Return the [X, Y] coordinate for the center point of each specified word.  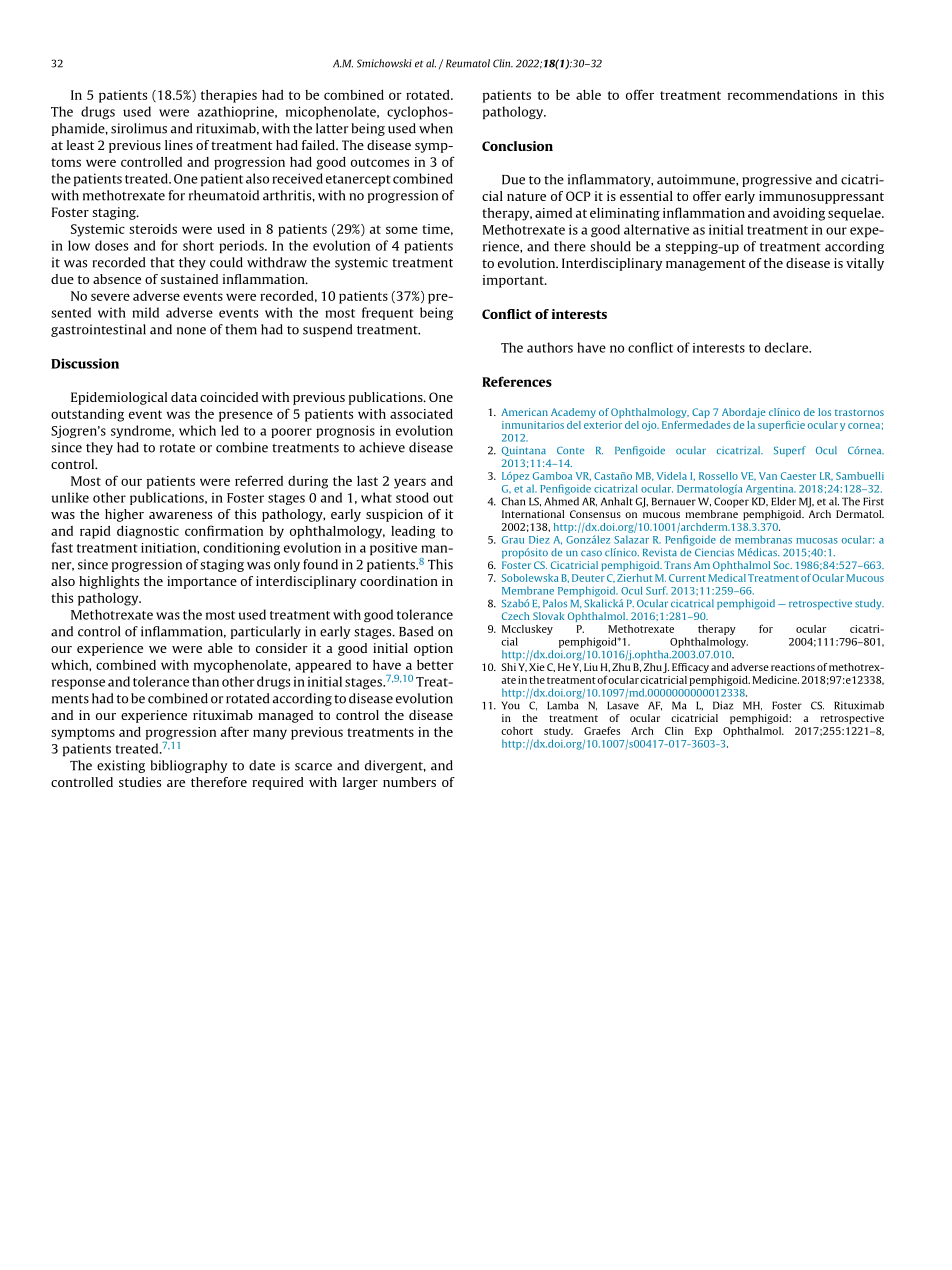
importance [202, 582]
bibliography [188, 766]
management [706, 265]
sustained [189, 279]
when [436, 128]
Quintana [524, 451]
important [514, 281]
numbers [409, 782]
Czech [515, 616]
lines [179, 145]
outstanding [87, 415]
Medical [727, 578]
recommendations [782, 95]
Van [768, 476]
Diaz [723, 705]
